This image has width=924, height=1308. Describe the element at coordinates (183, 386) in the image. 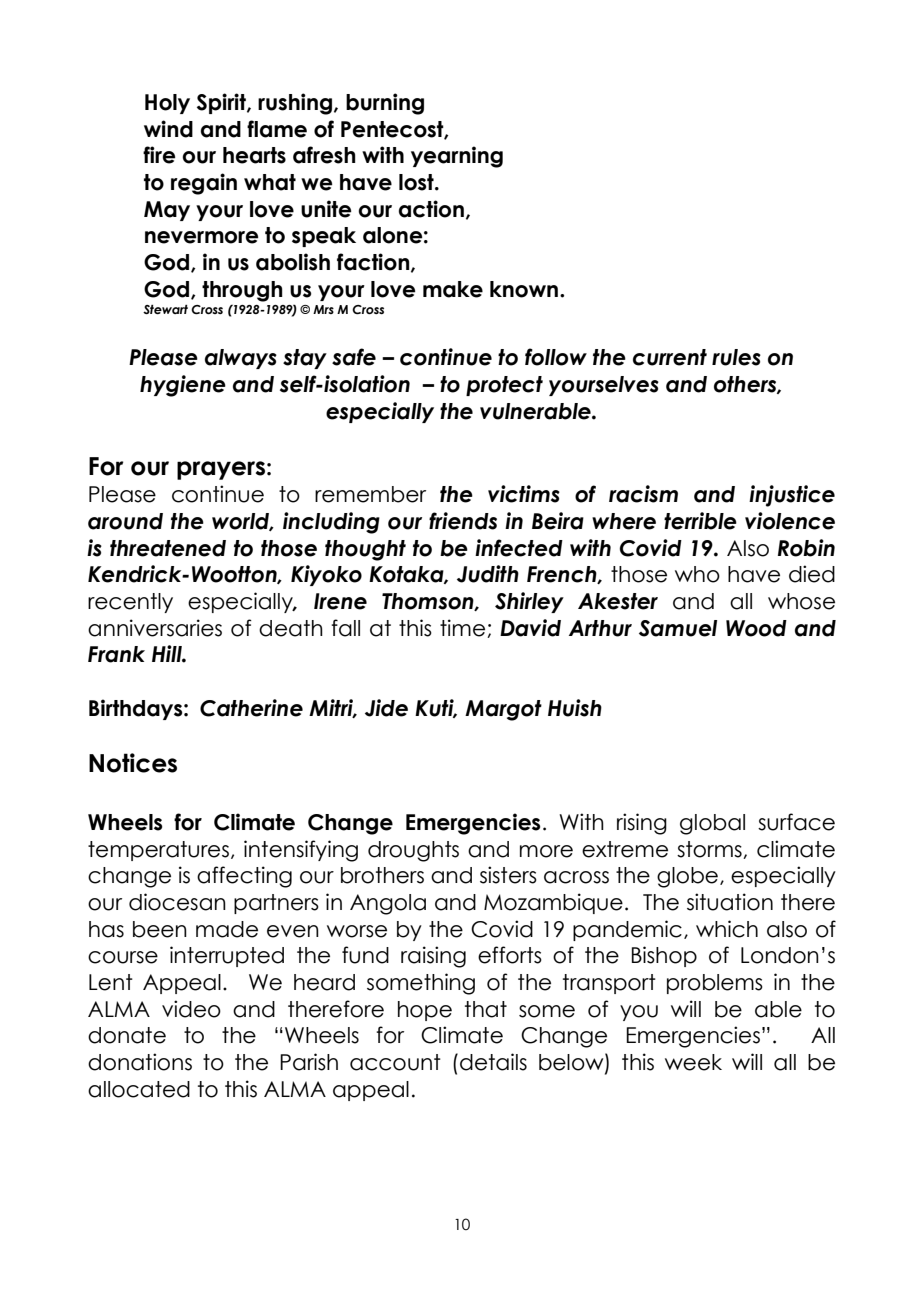

I see `hygiene` at that location.
